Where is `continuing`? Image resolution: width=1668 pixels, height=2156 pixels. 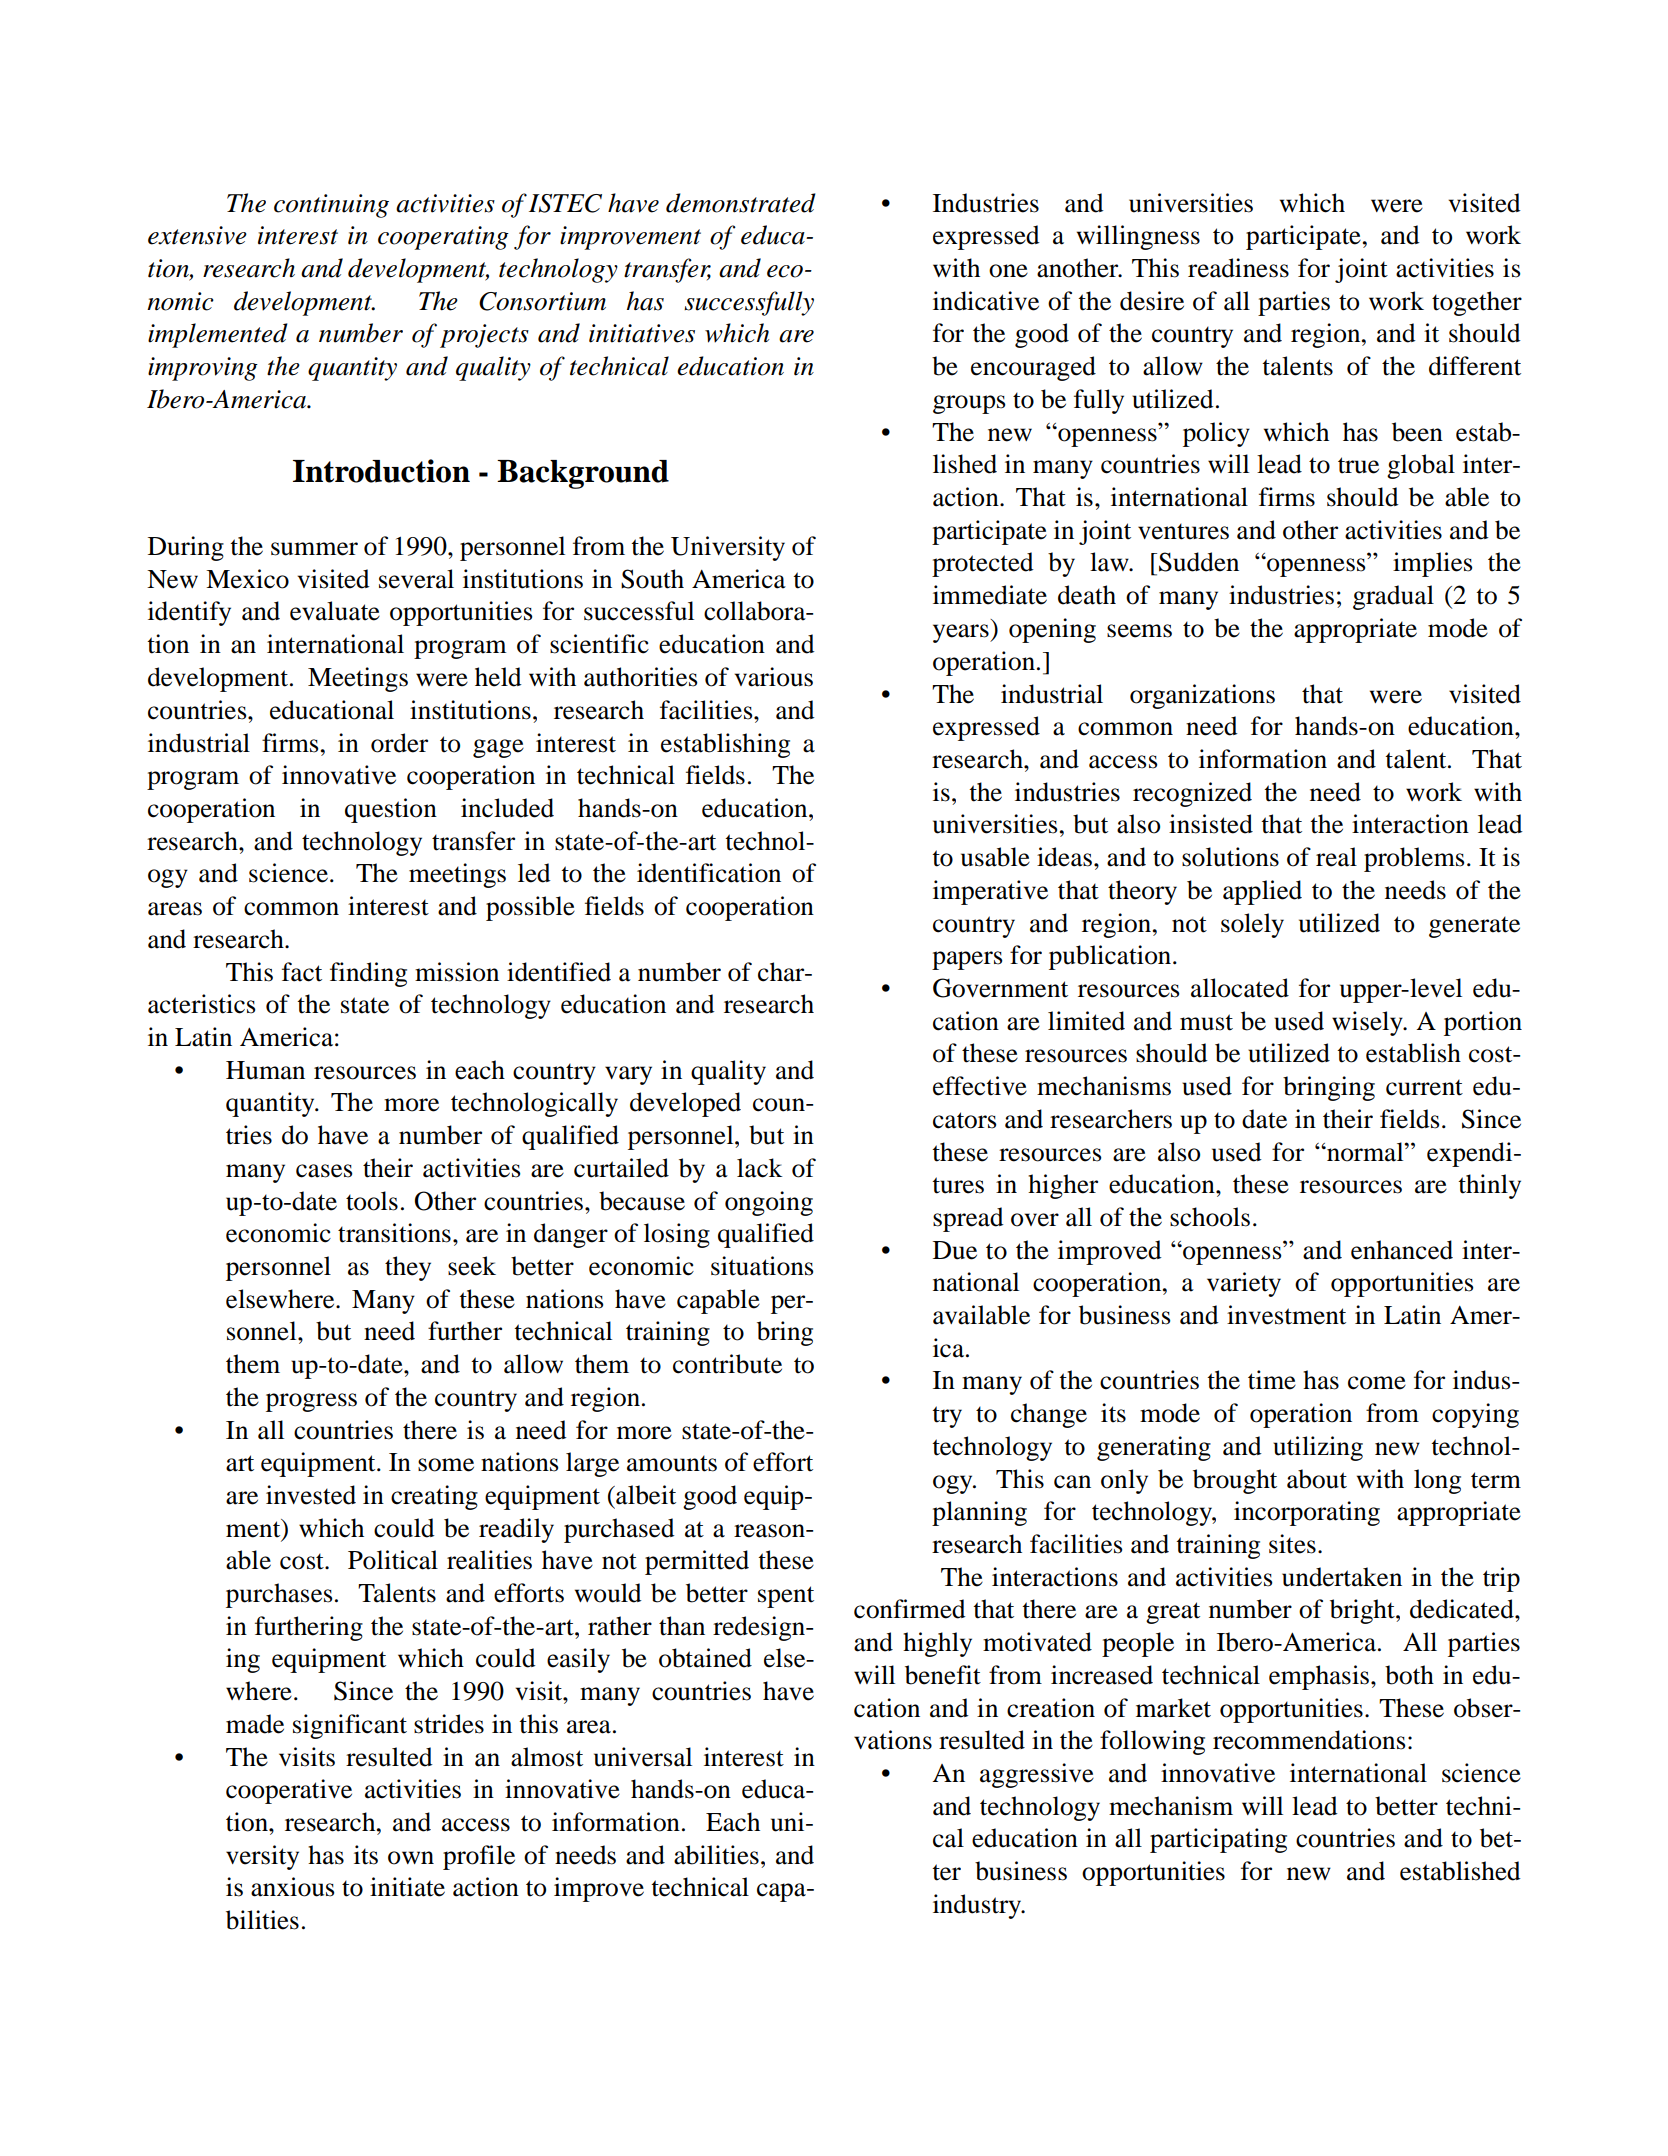
continuing is located at coordinates (331, 206).
